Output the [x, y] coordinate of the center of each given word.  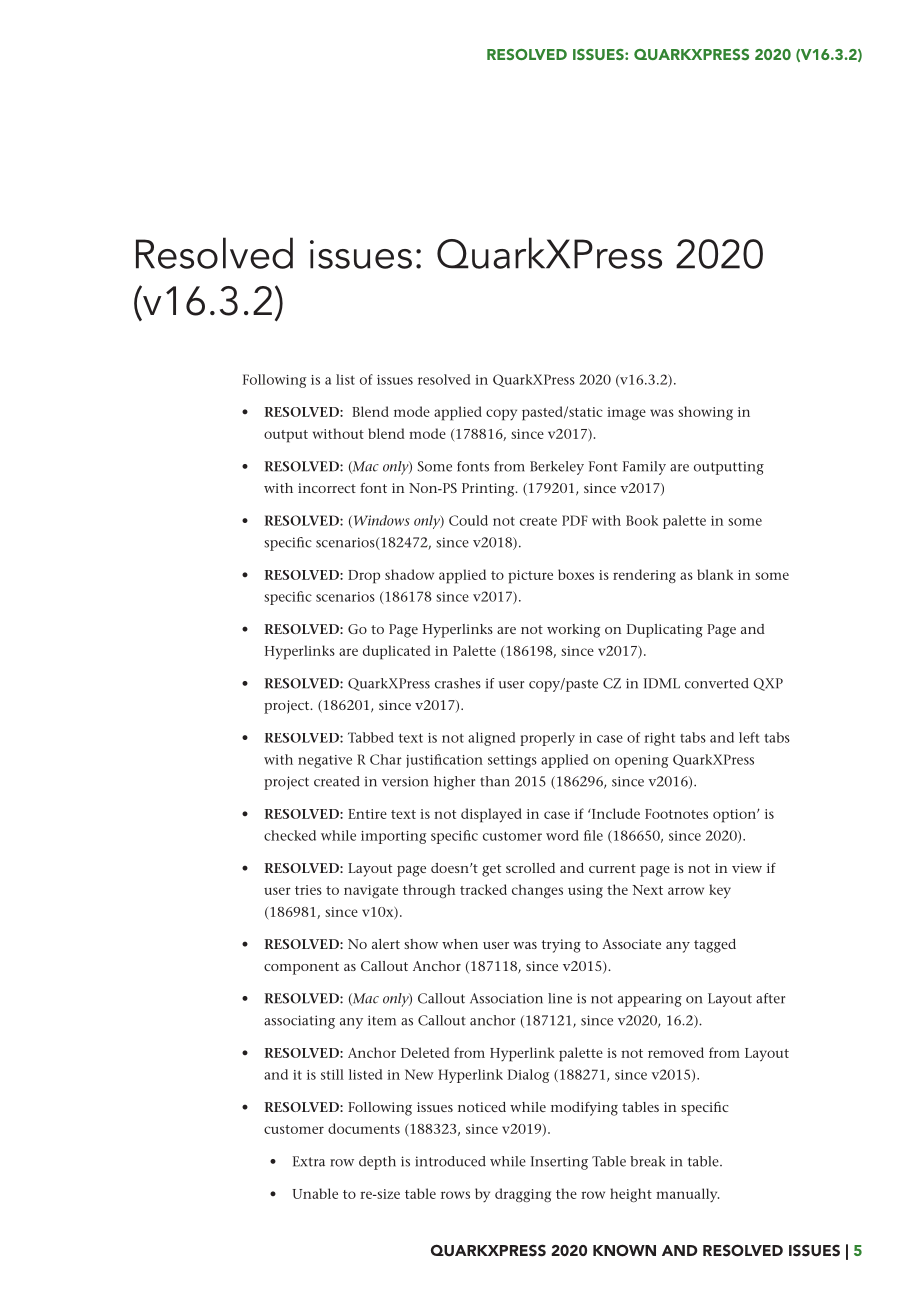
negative [325, 761]
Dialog [528, 1076]
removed [676, 1052]
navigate [371, 891]
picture [530, 577]
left [749, 737]
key [720, 891]
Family [644, 468]
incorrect [327, 488]
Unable [315, 1193]
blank [715, 574]
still [332, 1074]
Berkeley [557, 468]
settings [512, 761]
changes [537, 891]
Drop [364, 577]
